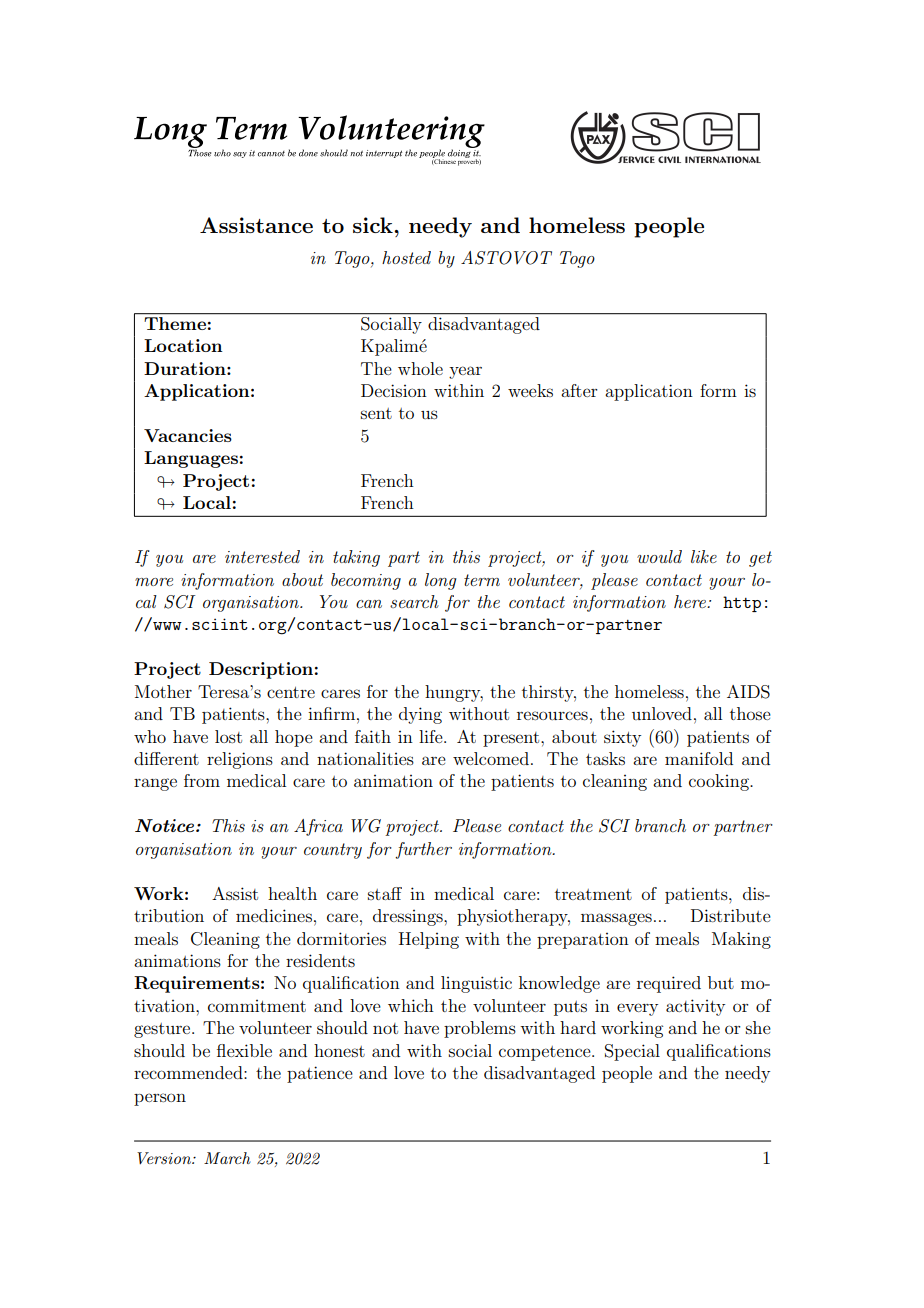 This screenshot has width=924, height=1308. Describe the element at coordinates (579, 390) in the screenshot. I see `after` at that location.
